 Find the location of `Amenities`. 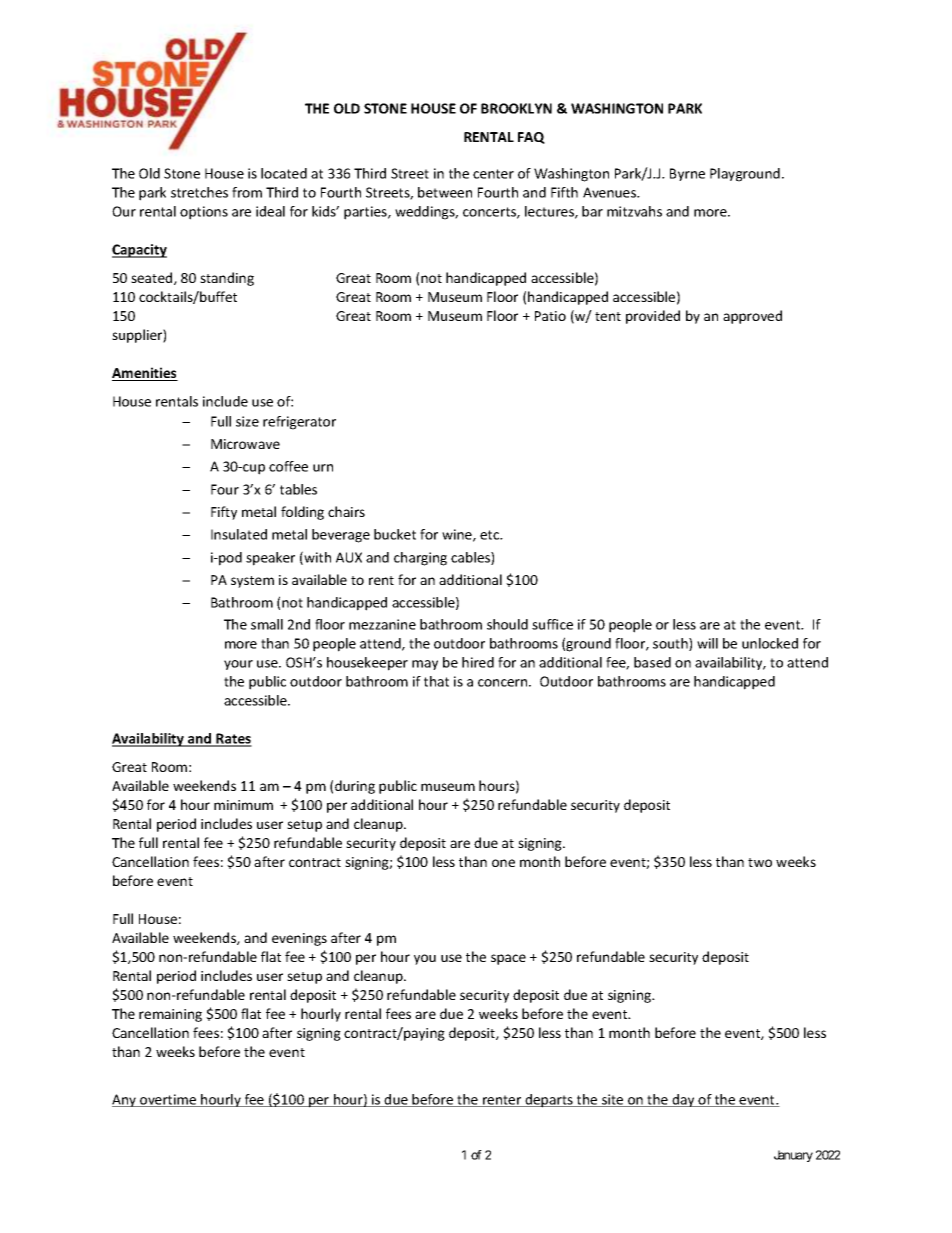

Amenities is located at coordinates (145, 374).
